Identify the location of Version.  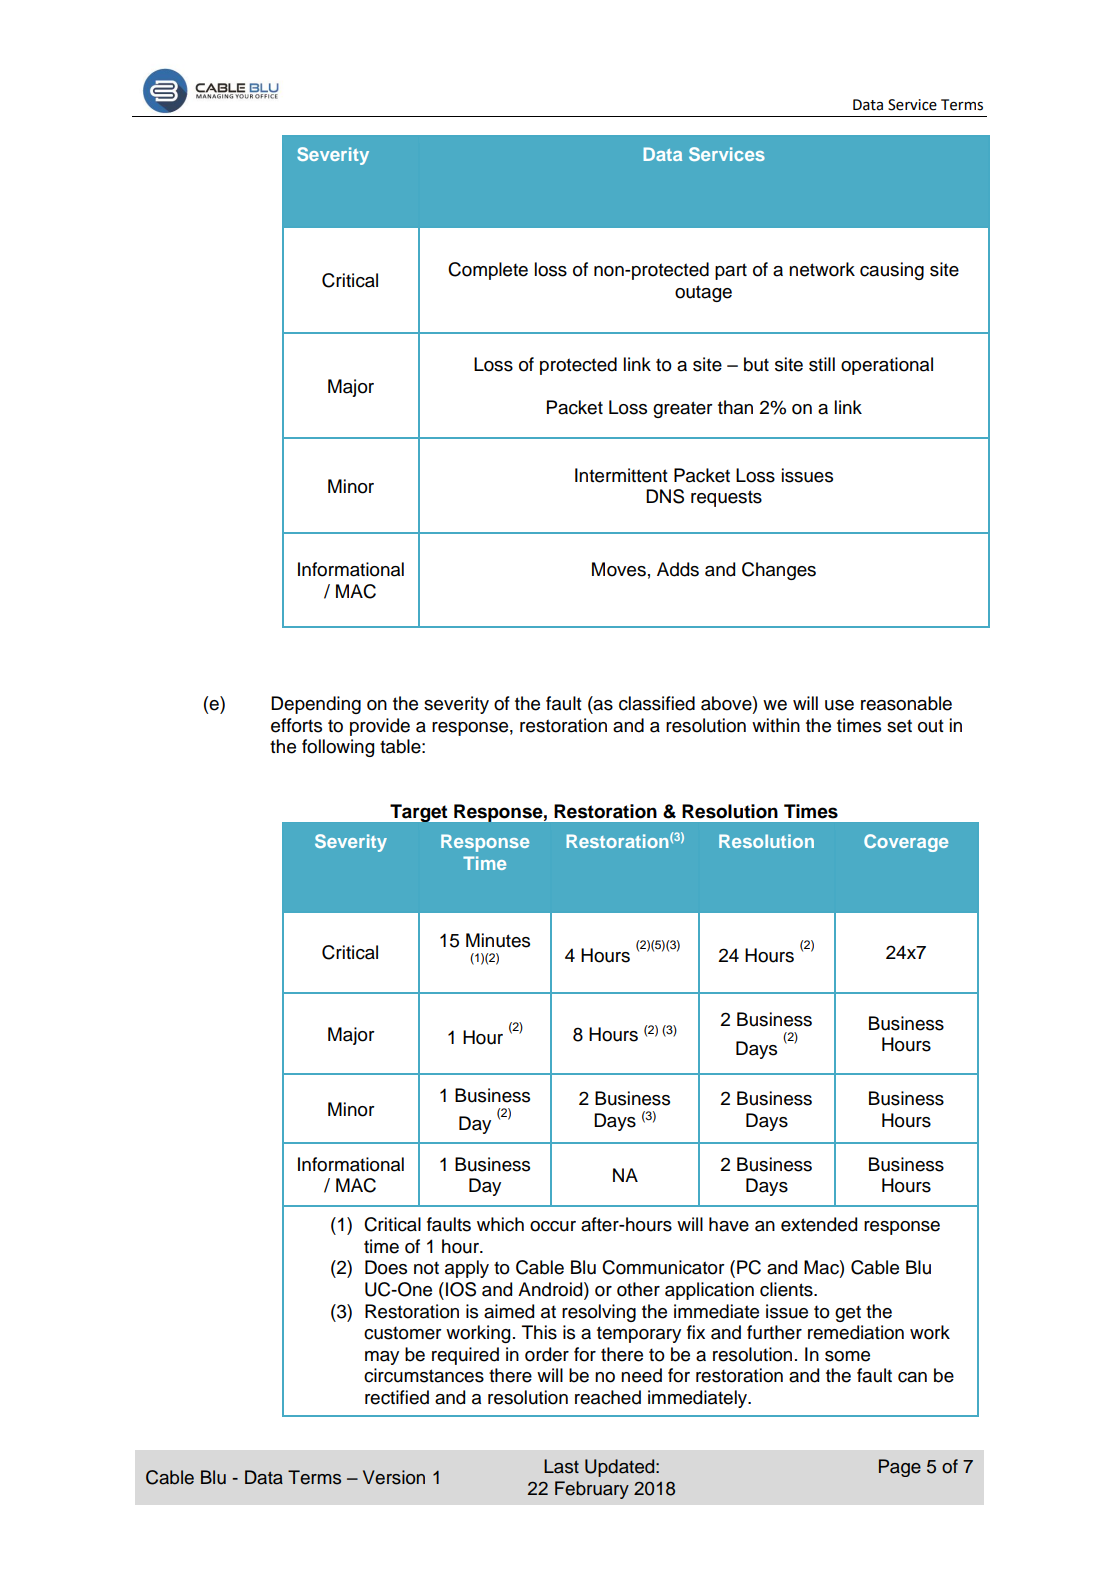
(394, 1477).
